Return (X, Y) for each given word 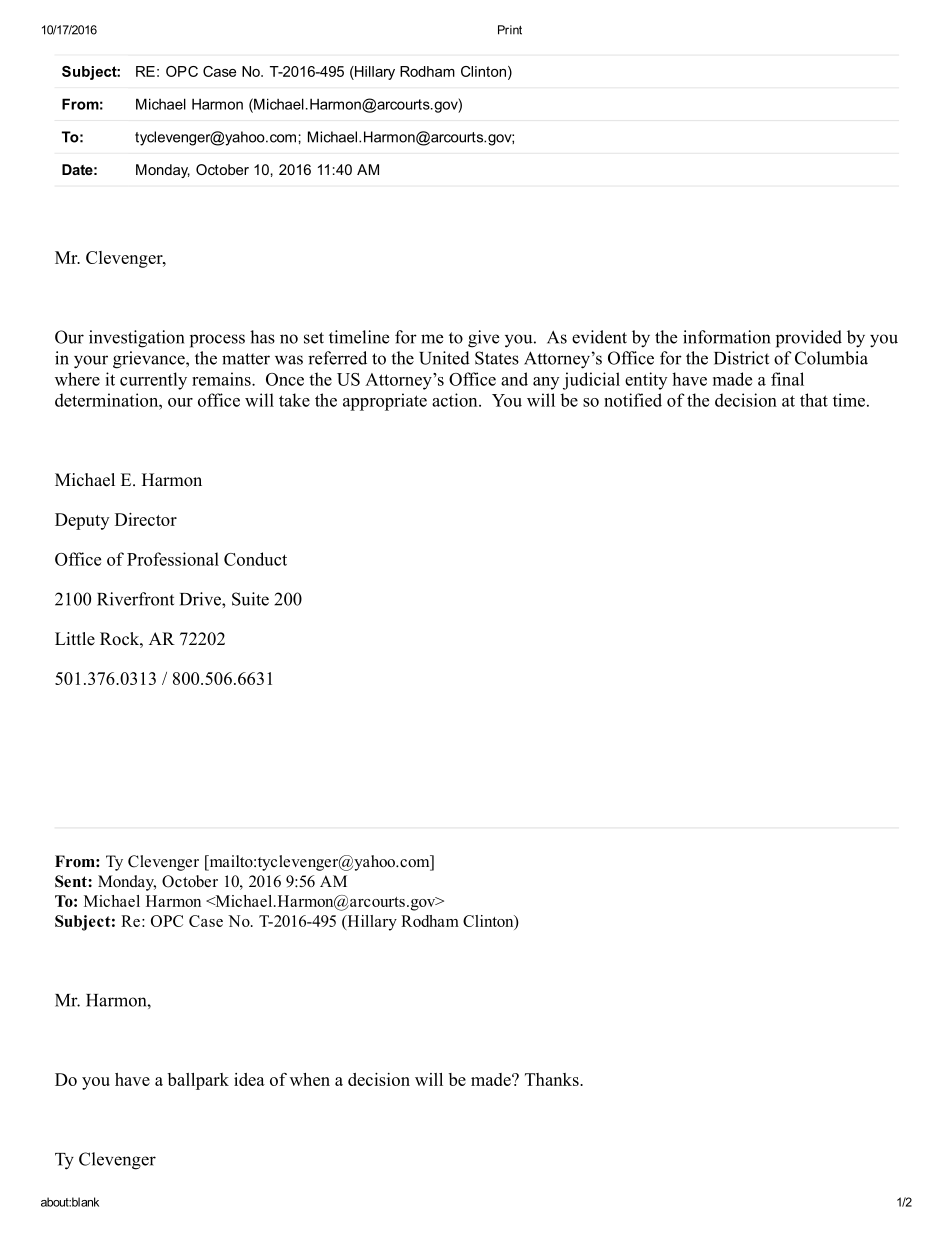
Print (510, 30)
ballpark (198, 1081)
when (310, 1079)
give (483, 339)
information (727, 337)
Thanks (553, 1079)
